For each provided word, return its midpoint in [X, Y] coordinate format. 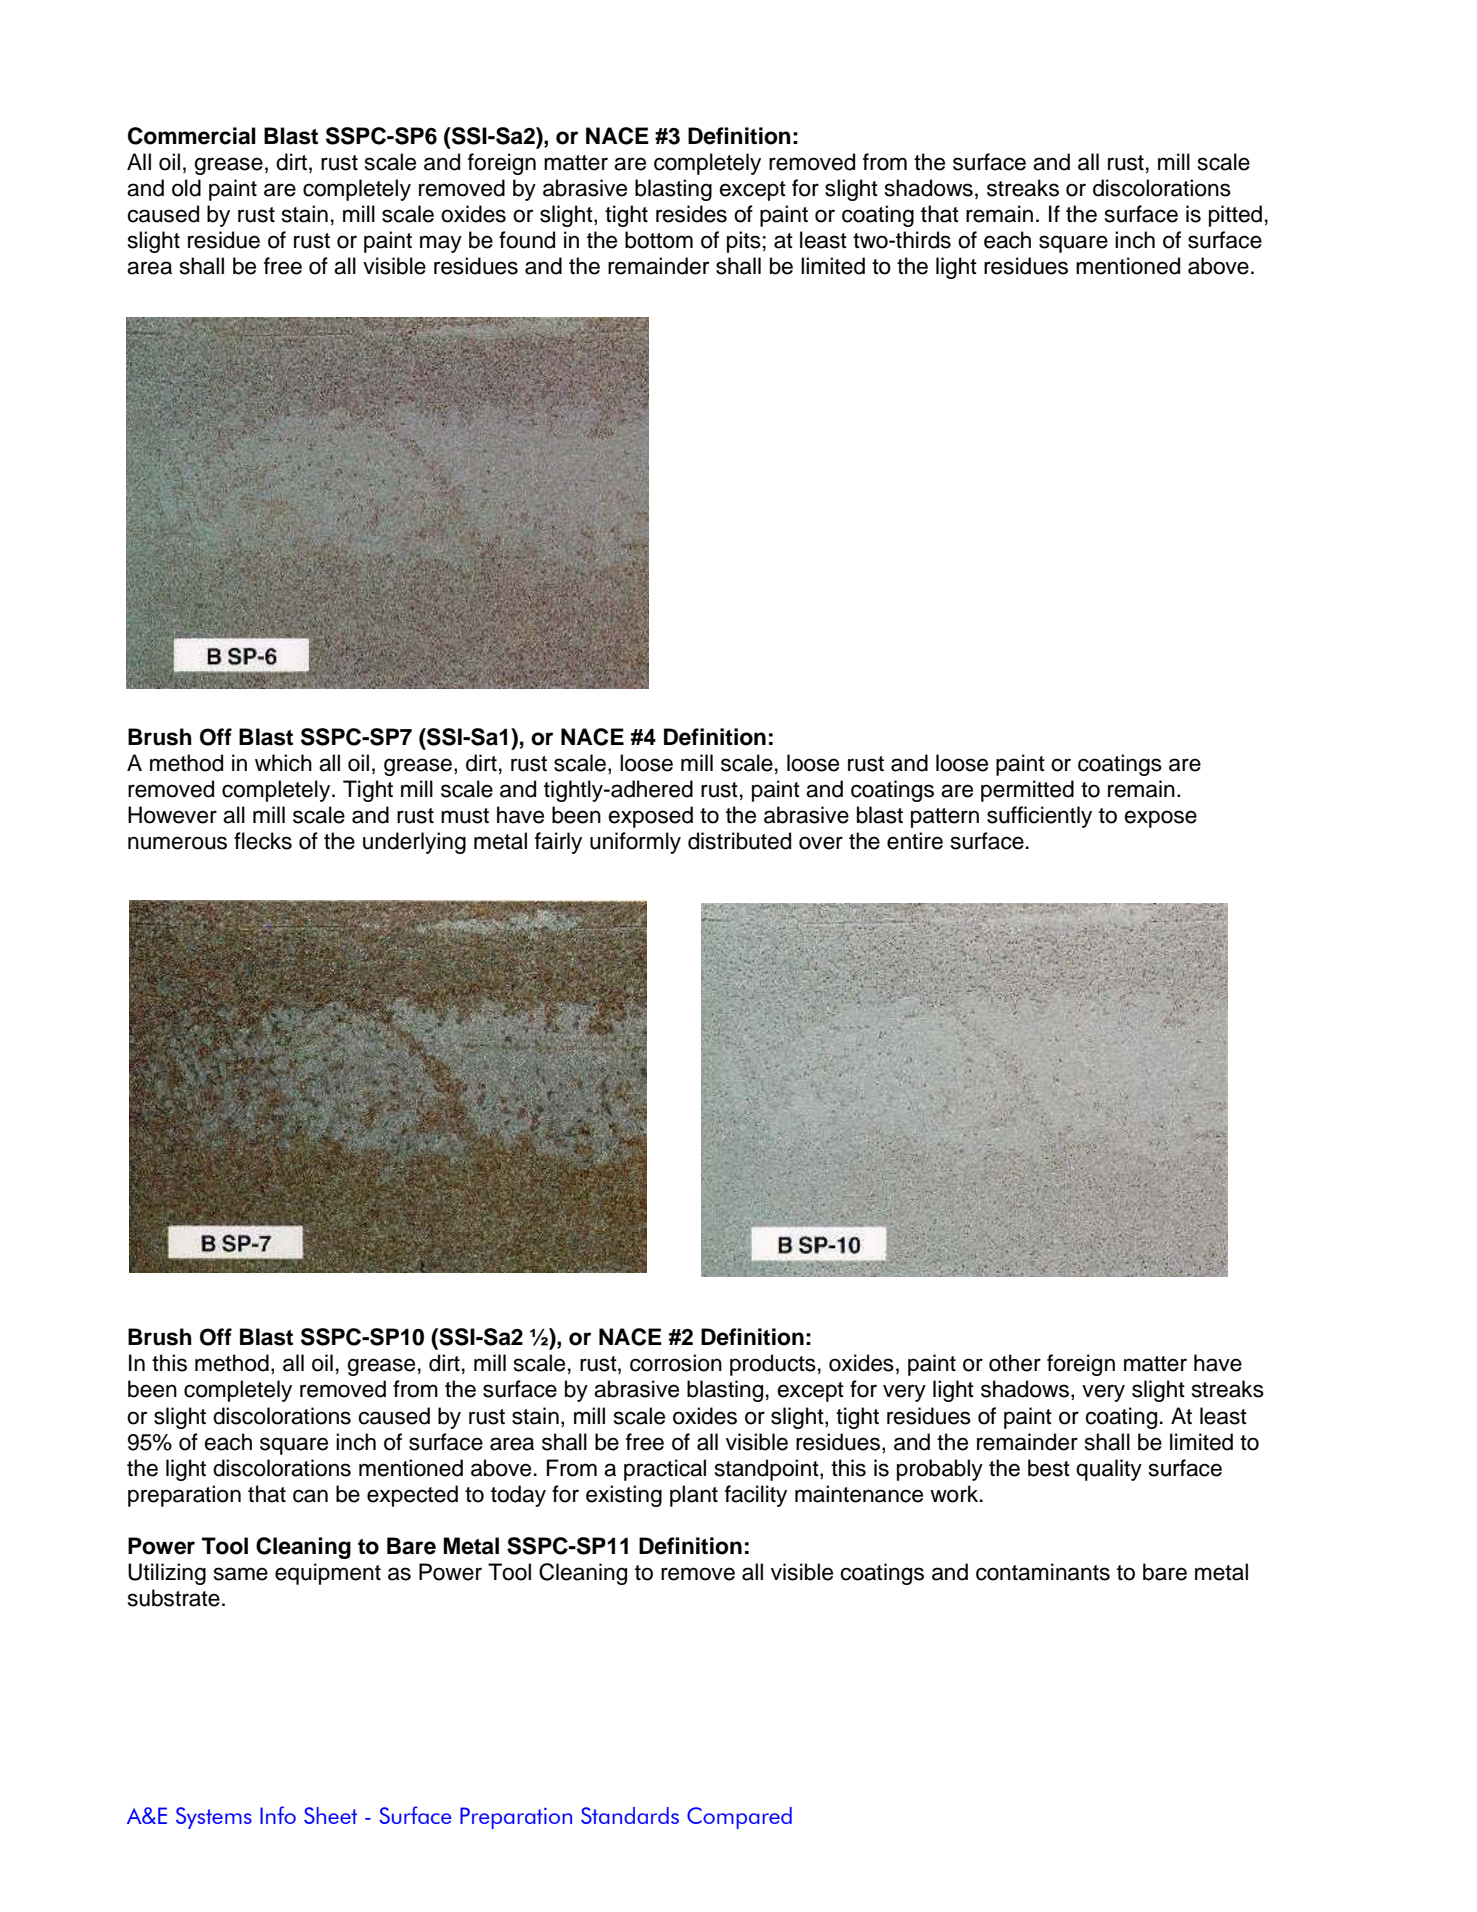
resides [691, 214]
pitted [1235, 216]
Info [278, 1815]
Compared [739, 1818]
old [186, 188]
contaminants [1043, 1572]
